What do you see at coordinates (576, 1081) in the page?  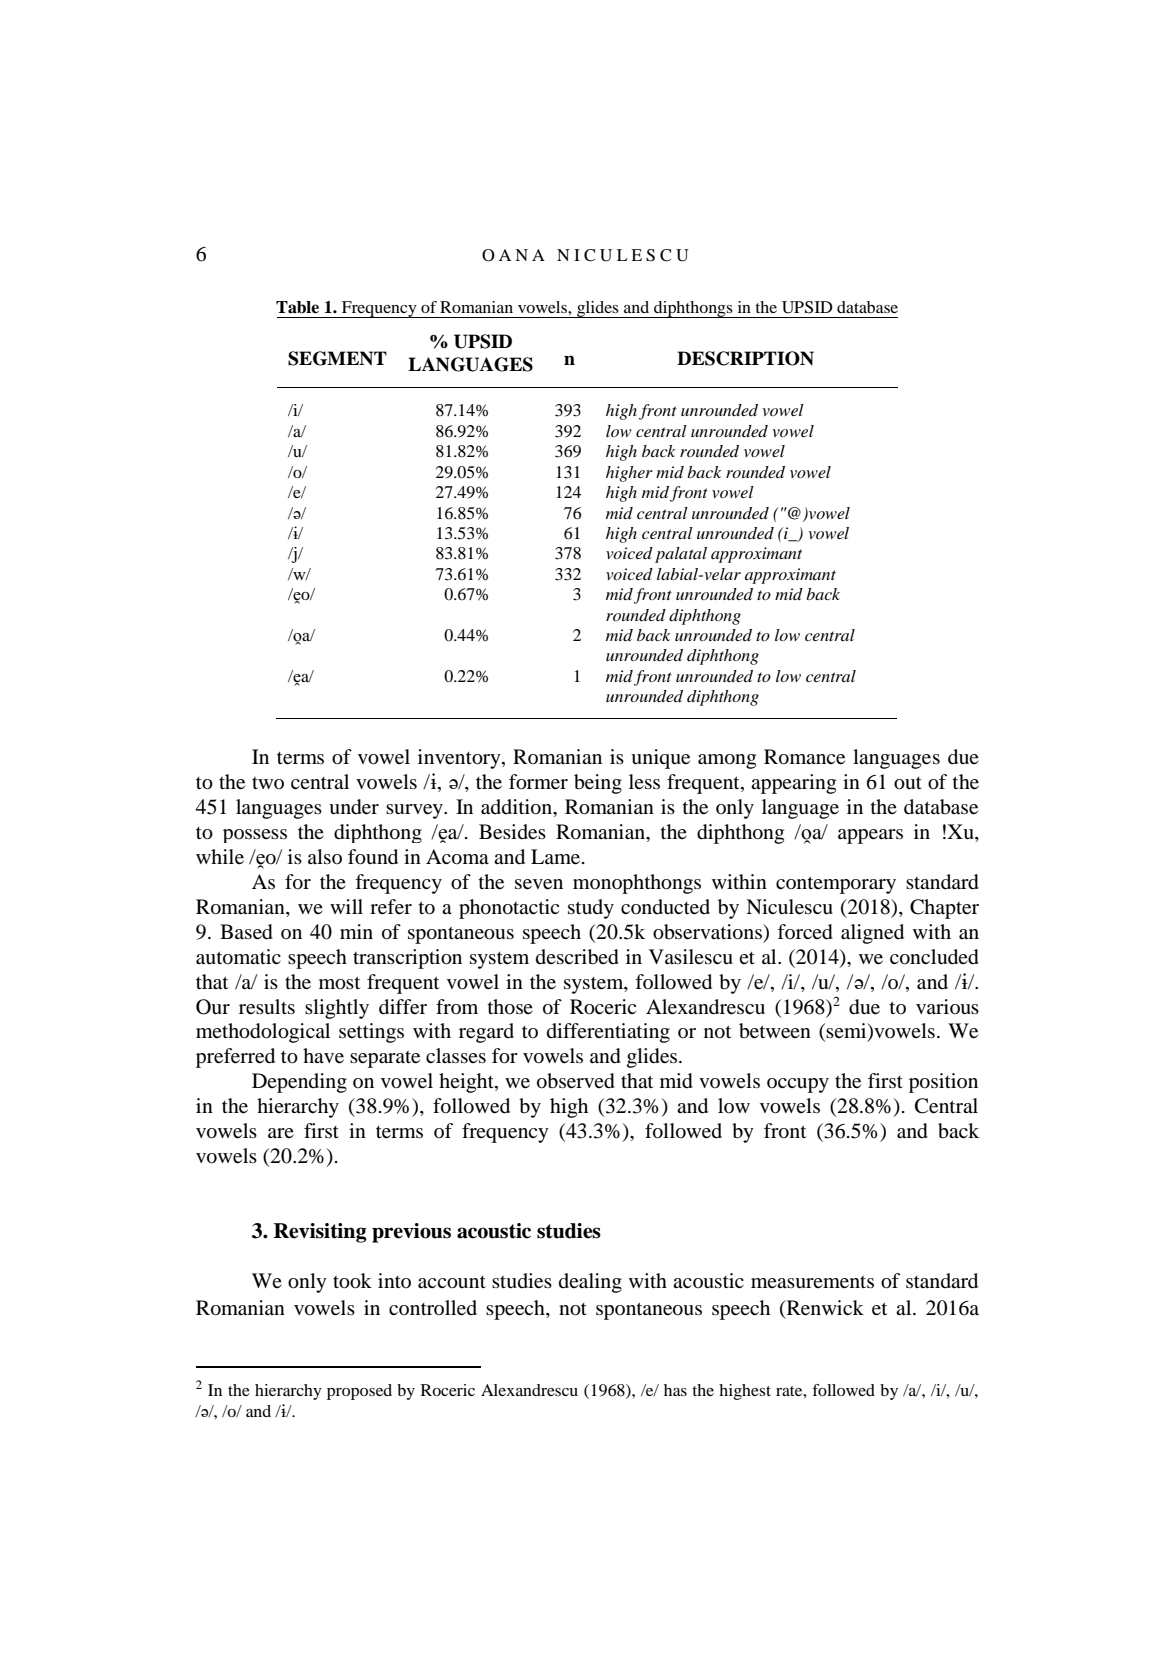 I see `observed` at bounding box center [576, 1081].
